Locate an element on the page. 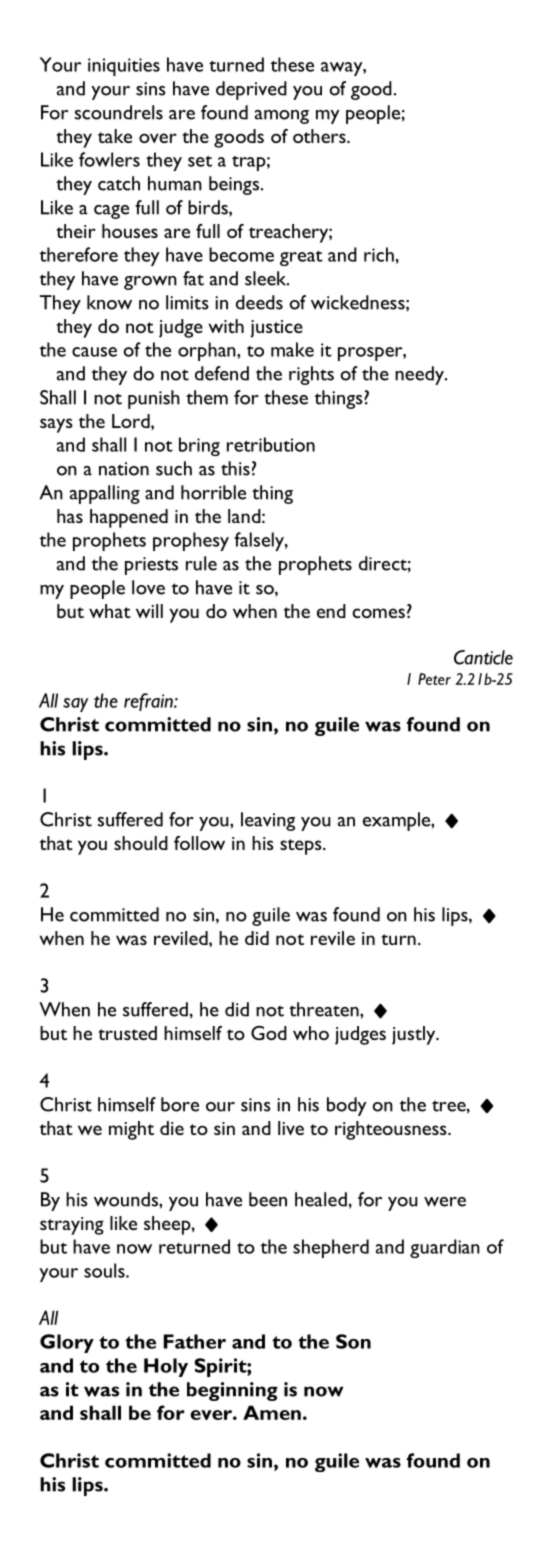  trusted is located at coordinates (127, 1033).
